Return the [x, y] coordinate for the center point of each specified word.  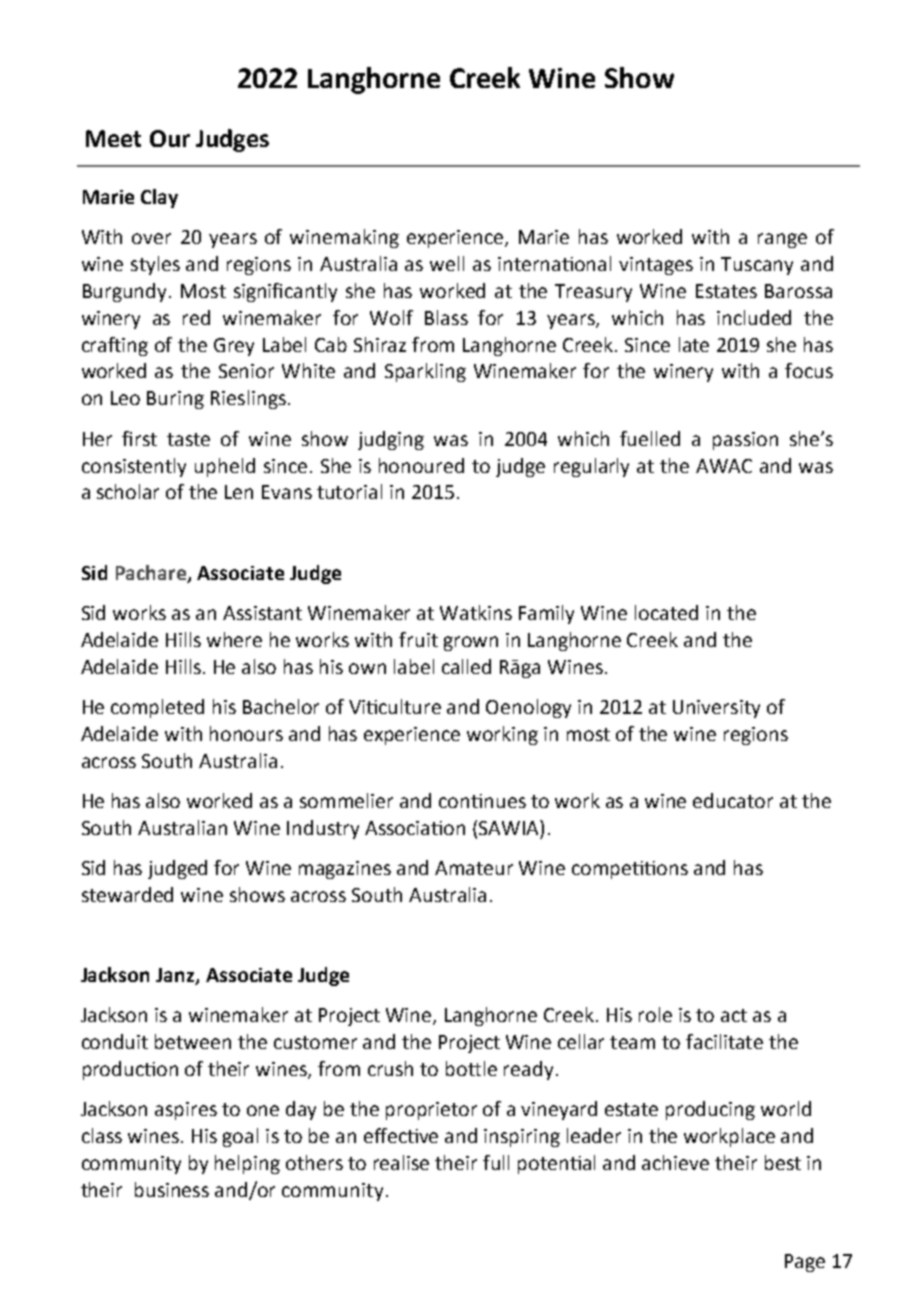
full [496, 1162]
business [172, 1189]
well [447, 263]
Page [805, 1263]
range [782, 240]
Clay [159, 198]
